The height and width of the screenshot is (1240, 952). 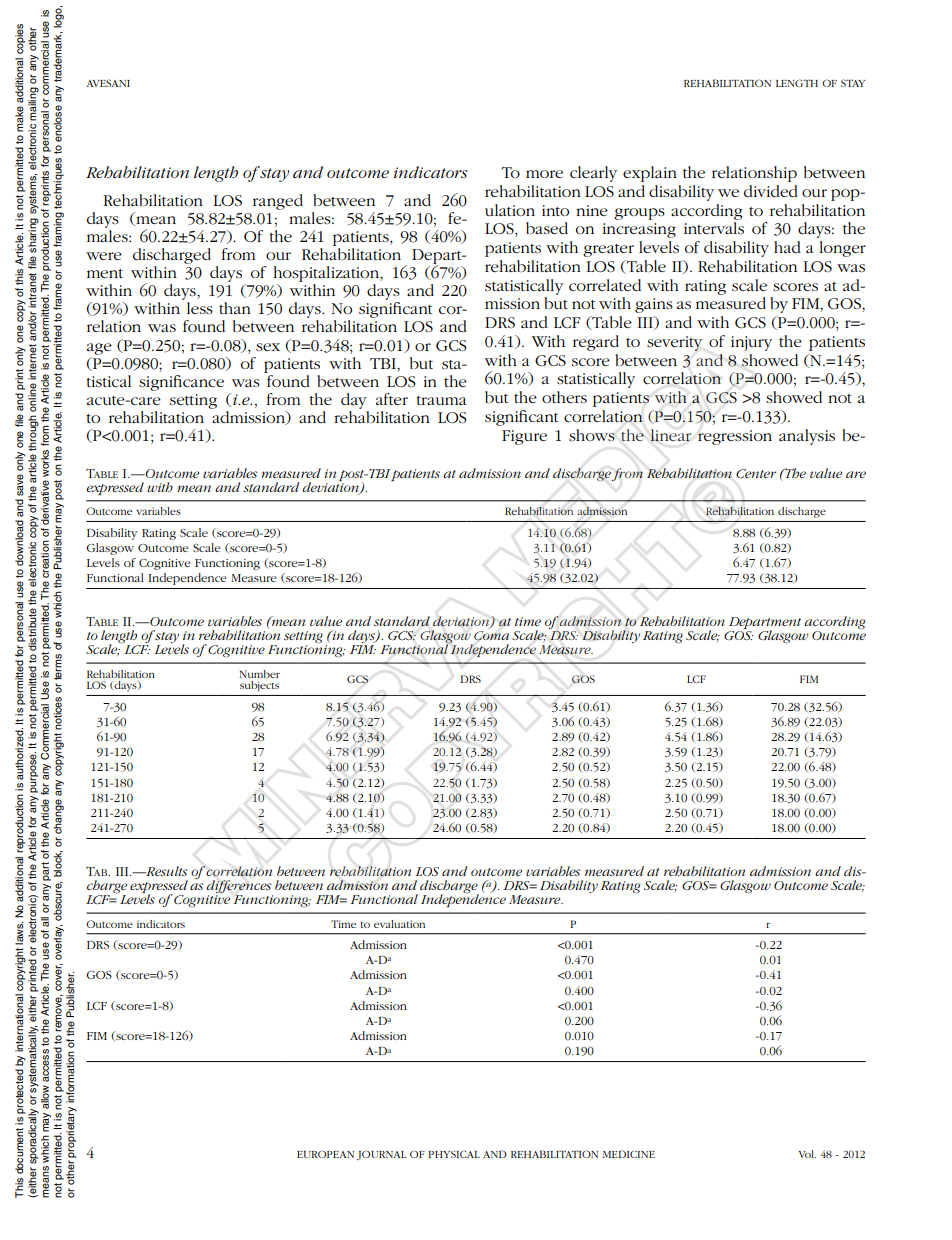 What do you see at coordinates (771, 191) in the screenshot?
I see `divided` at bounding box center [771, 191].
